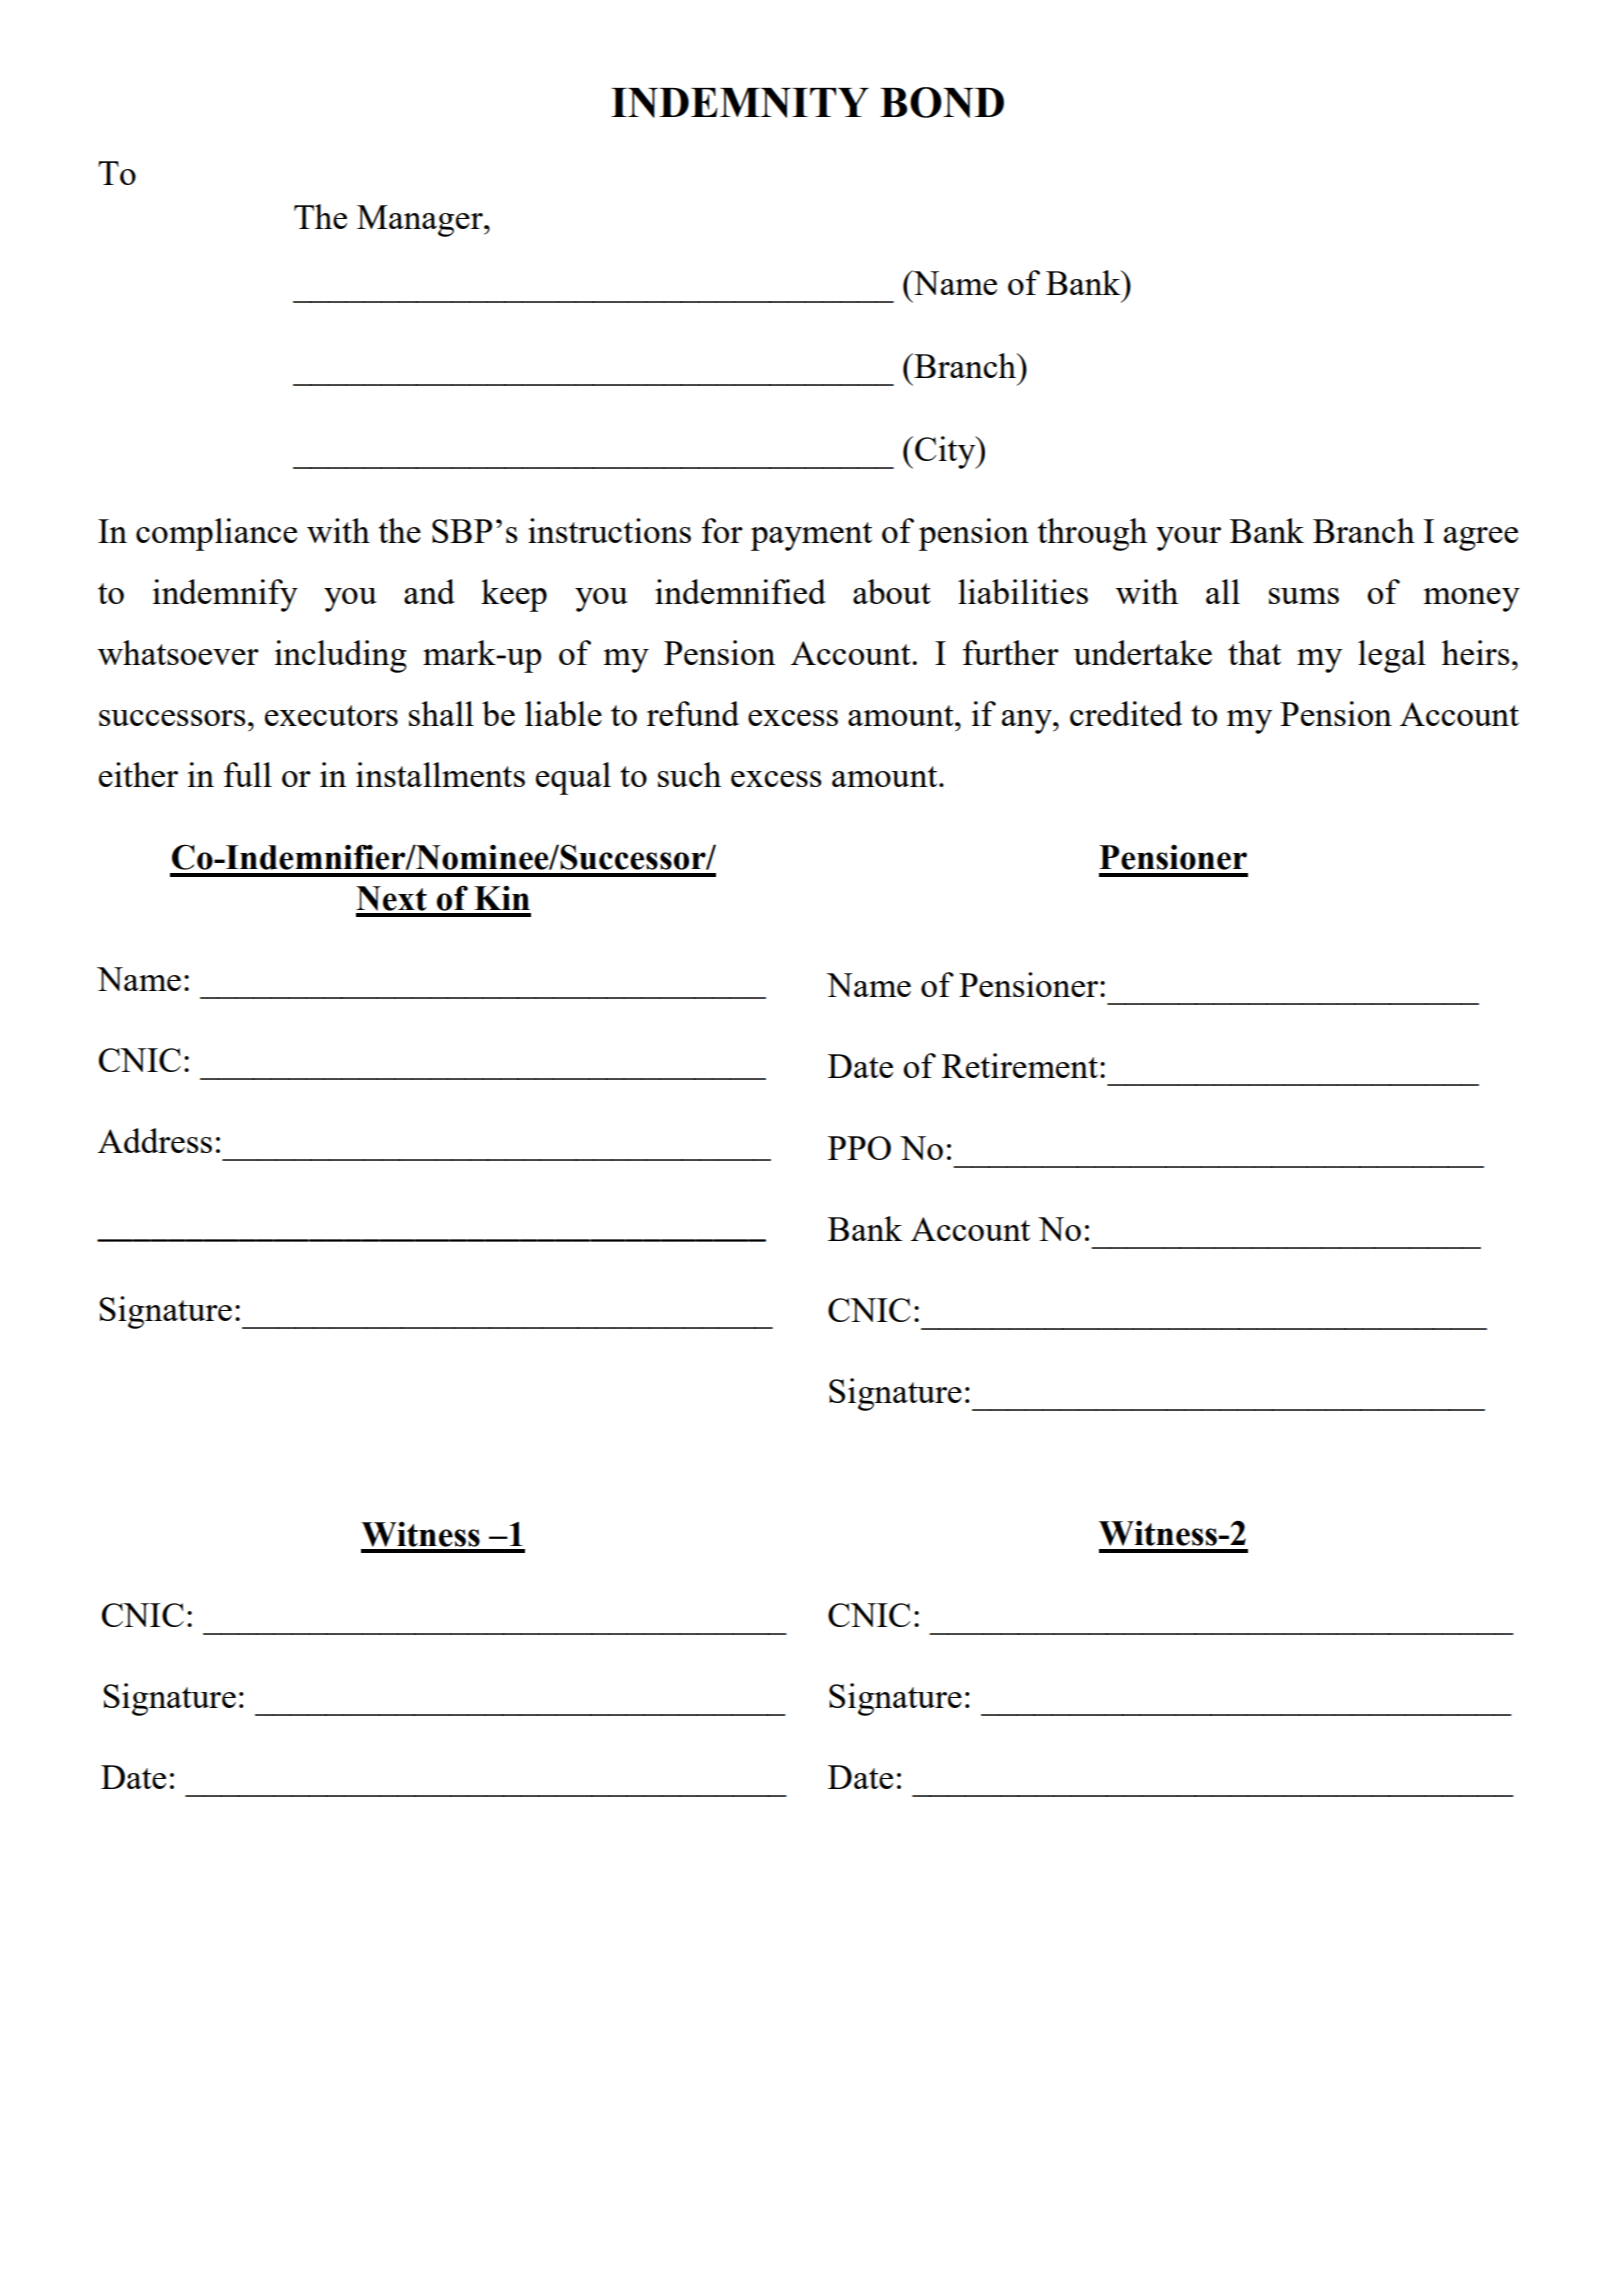 This document has height=2287, width=1617. Describe the element at coordinates (942, 102) in the document. I see `BOND` at that location.
